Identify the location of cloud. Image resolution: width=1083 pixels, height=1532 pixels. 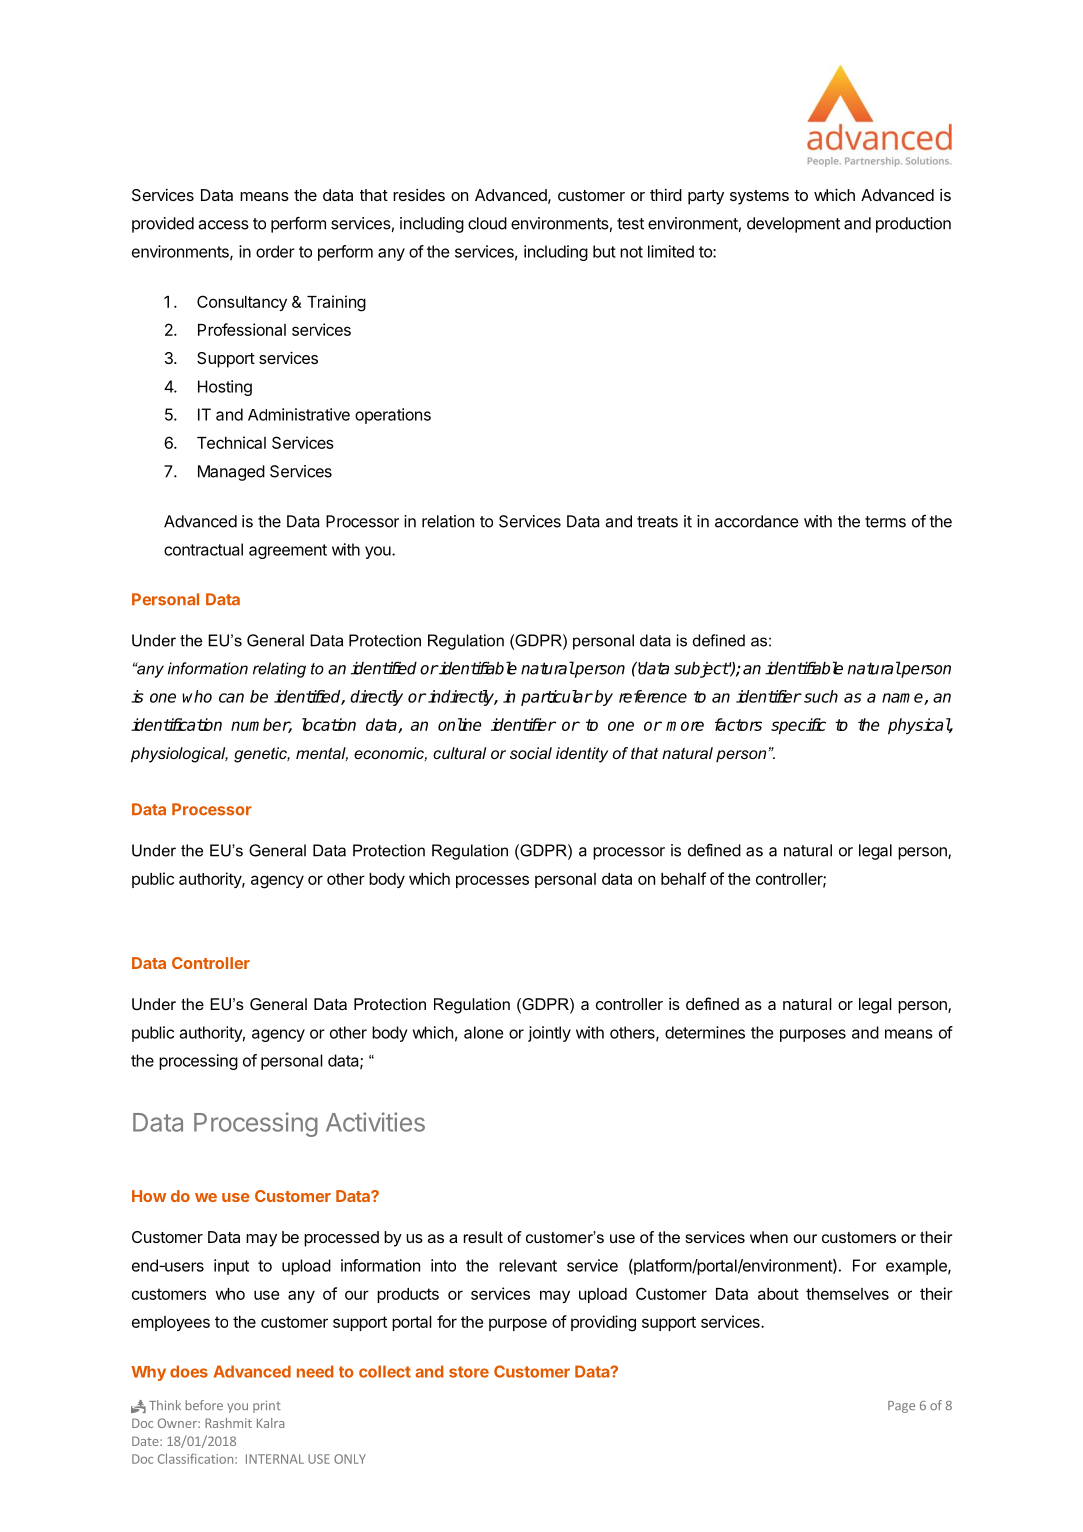
(487, 223).
